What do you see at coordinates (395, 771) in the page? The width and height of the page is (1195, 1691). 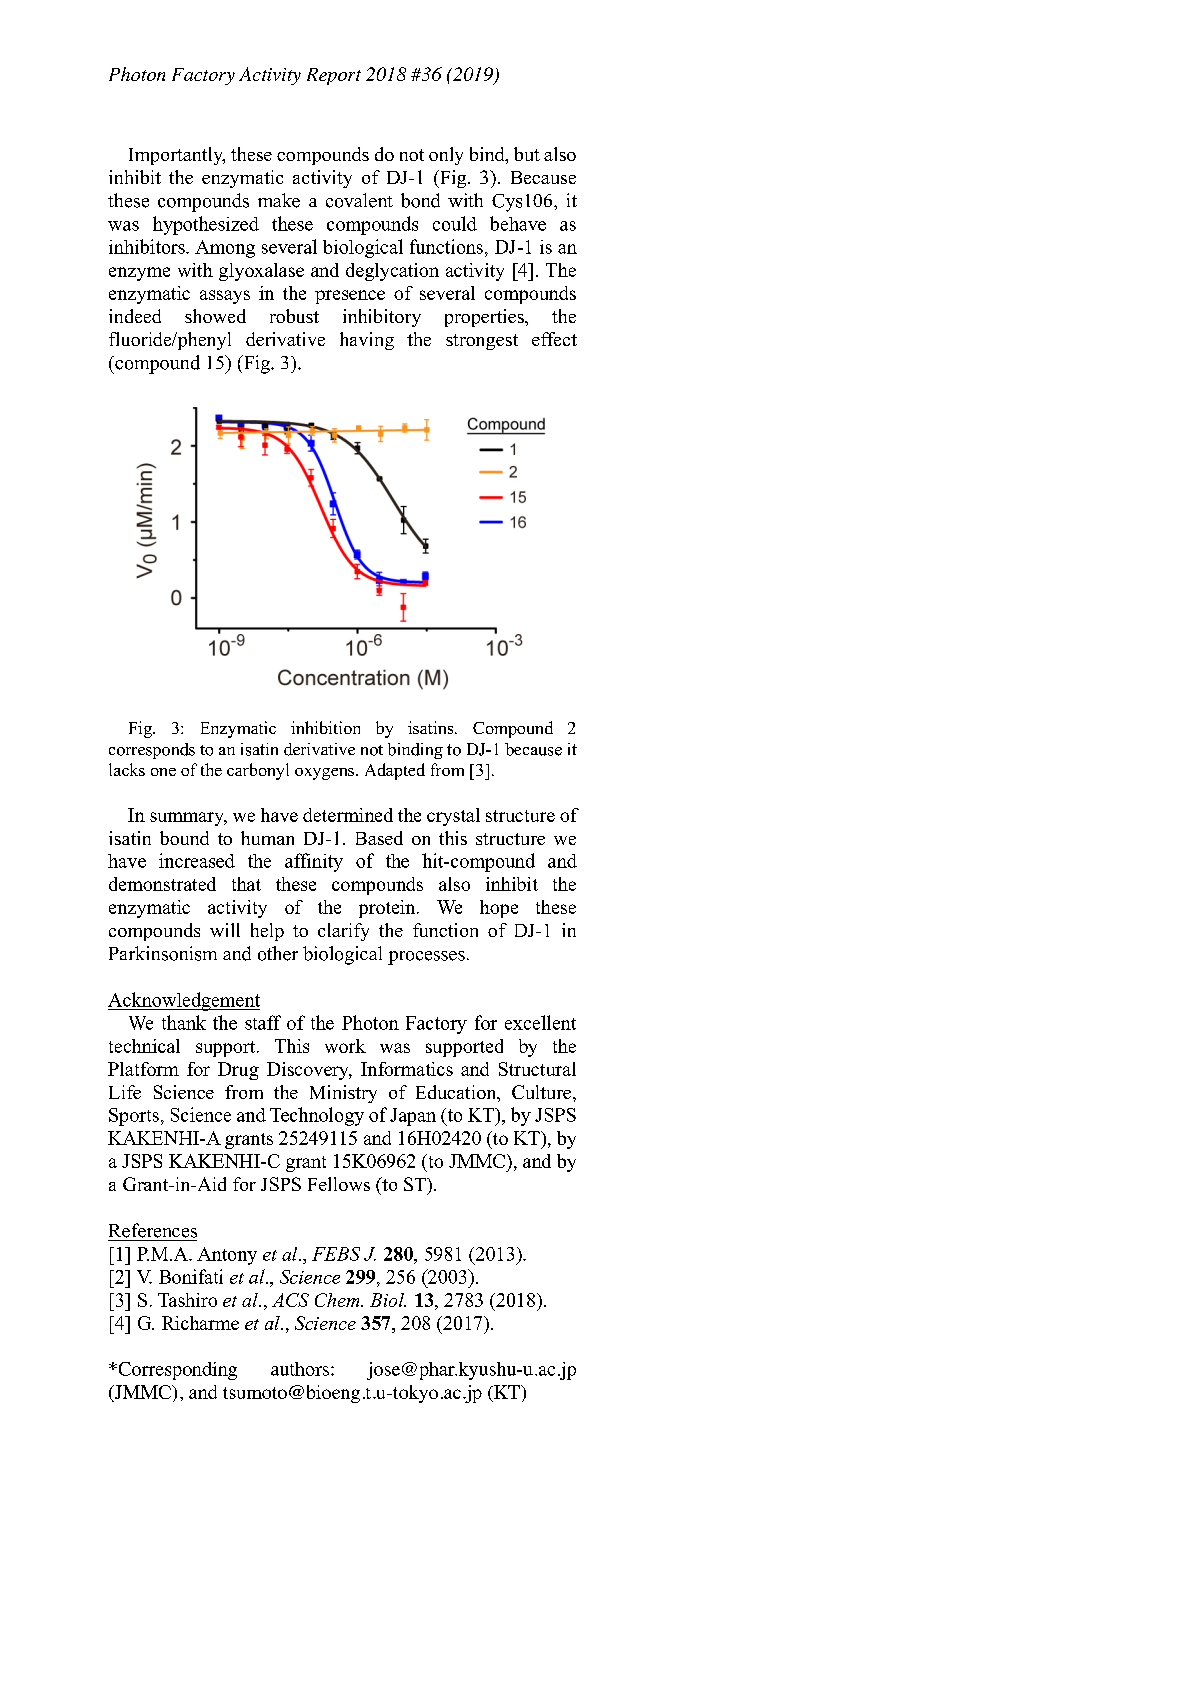 I see `Adapted` at bounding box center [395, 771].
